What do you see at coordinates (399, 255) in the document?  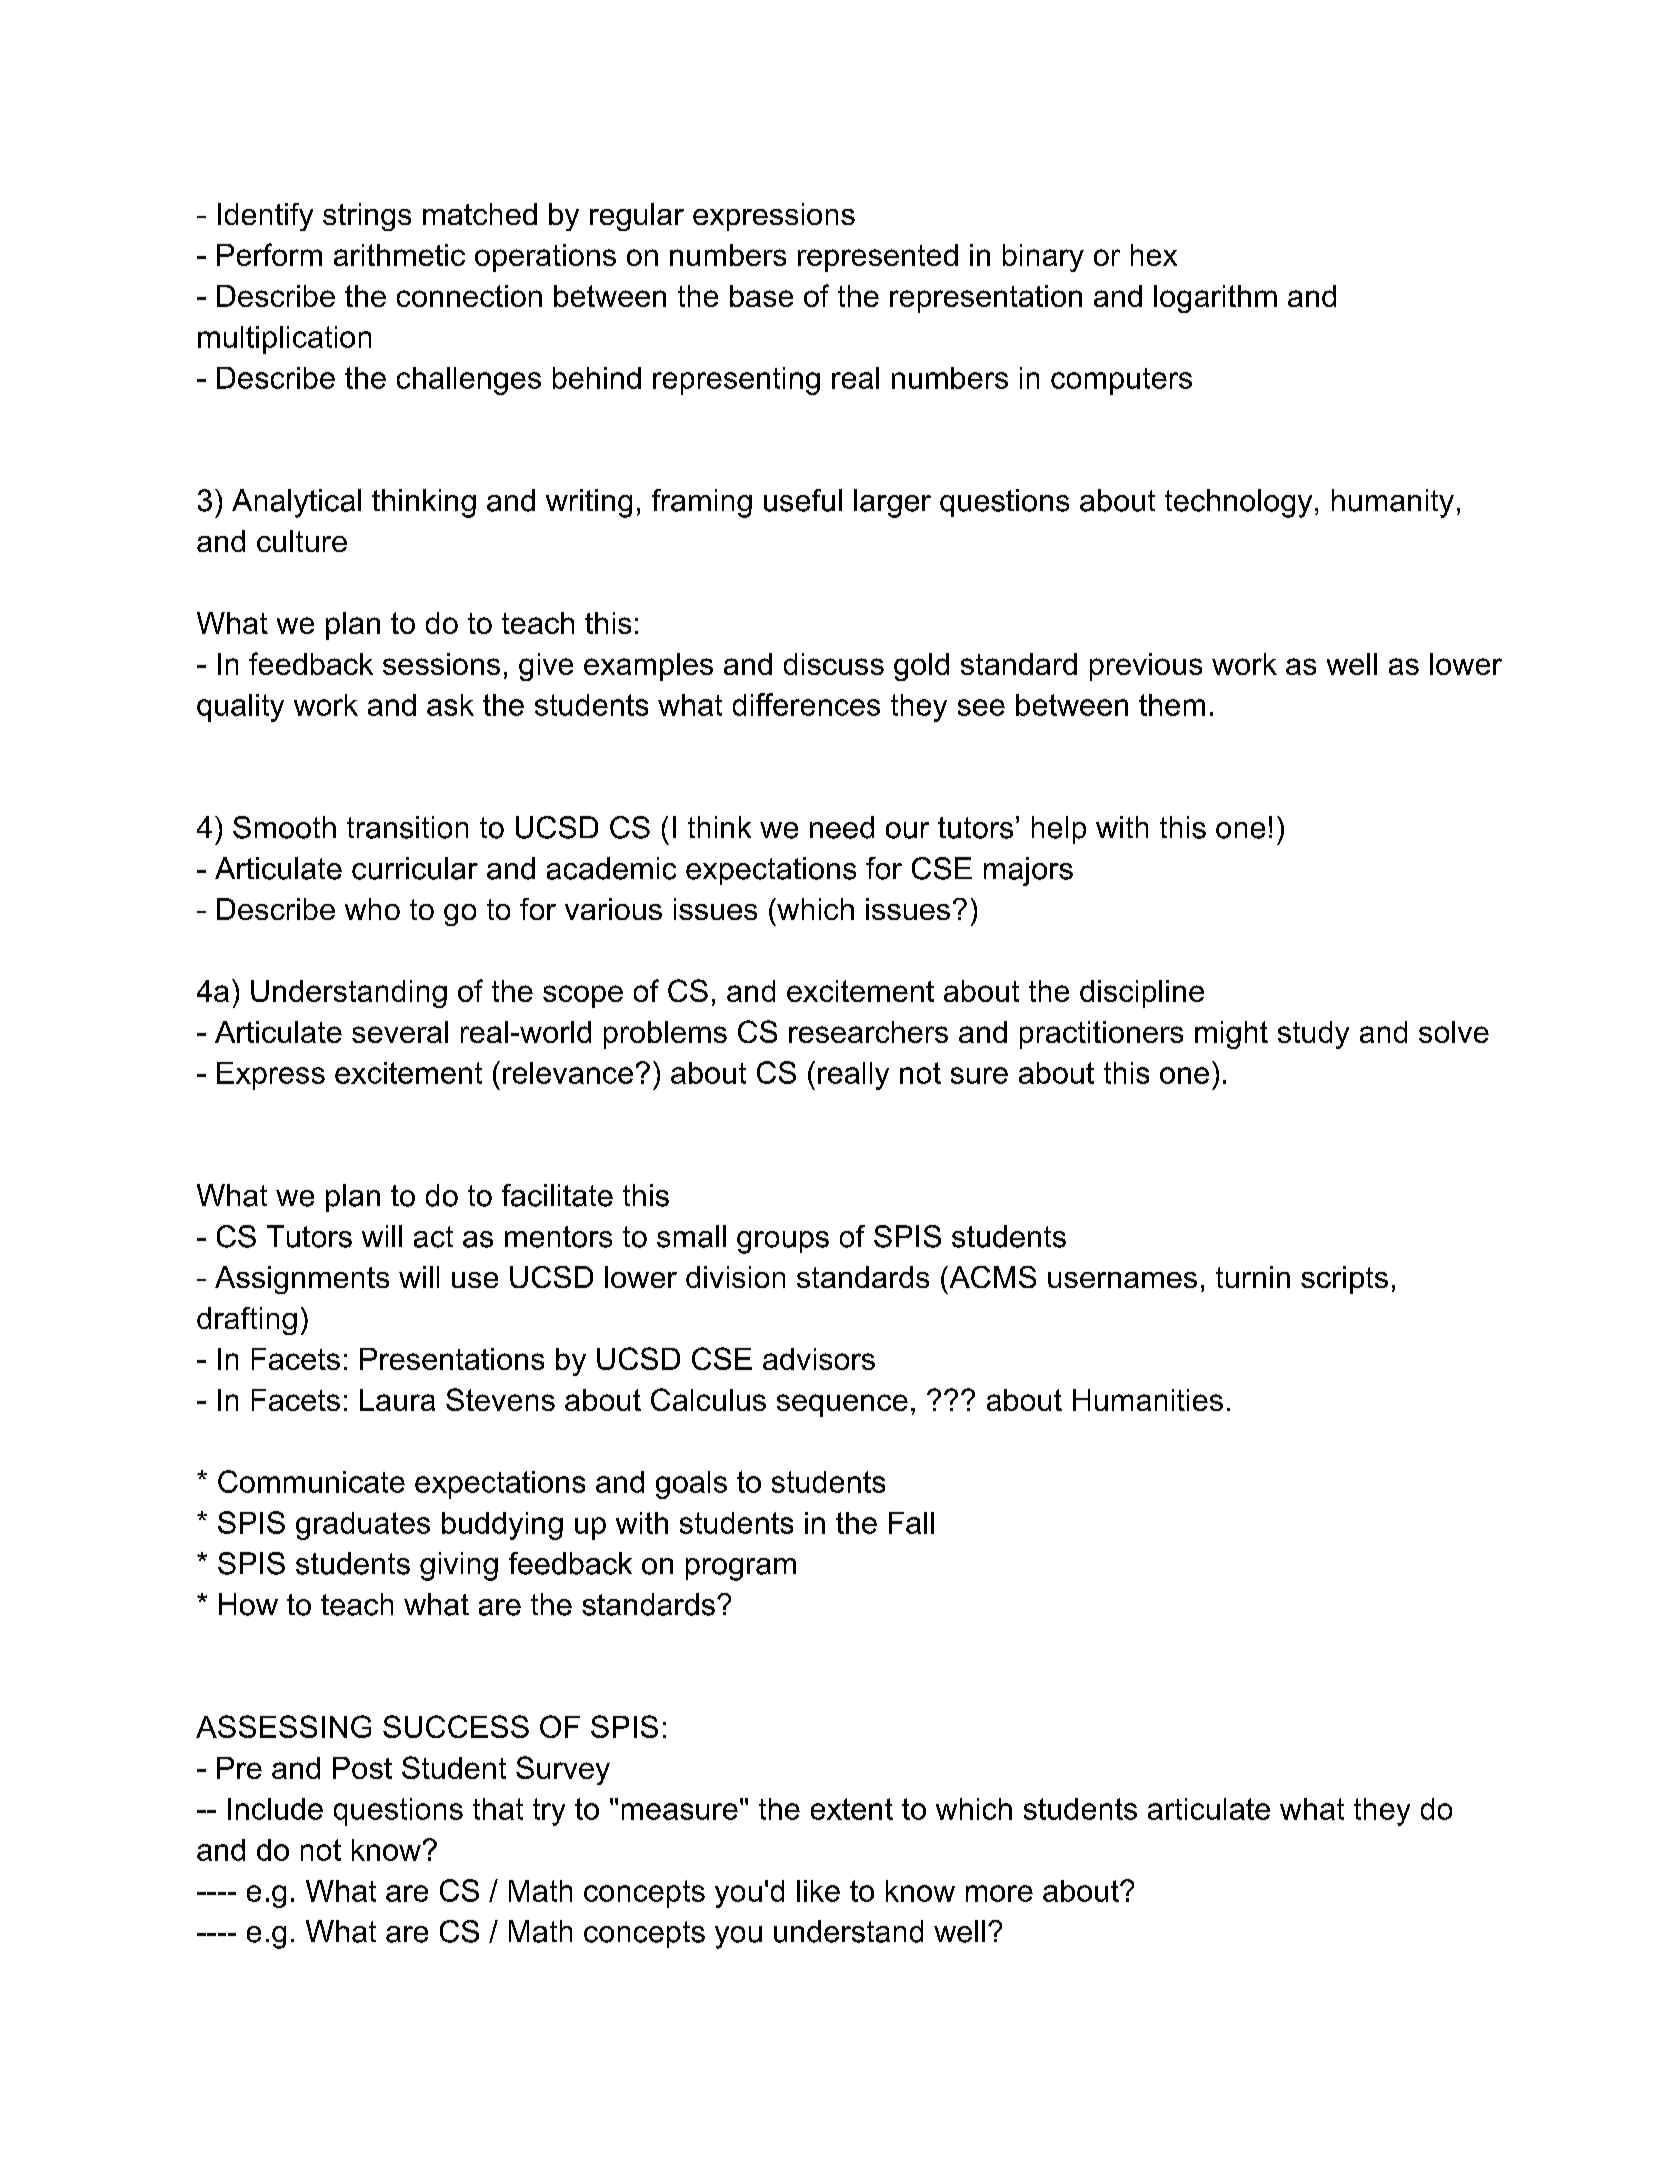 I see `arithmetic` at bounding box center [399, 255].
